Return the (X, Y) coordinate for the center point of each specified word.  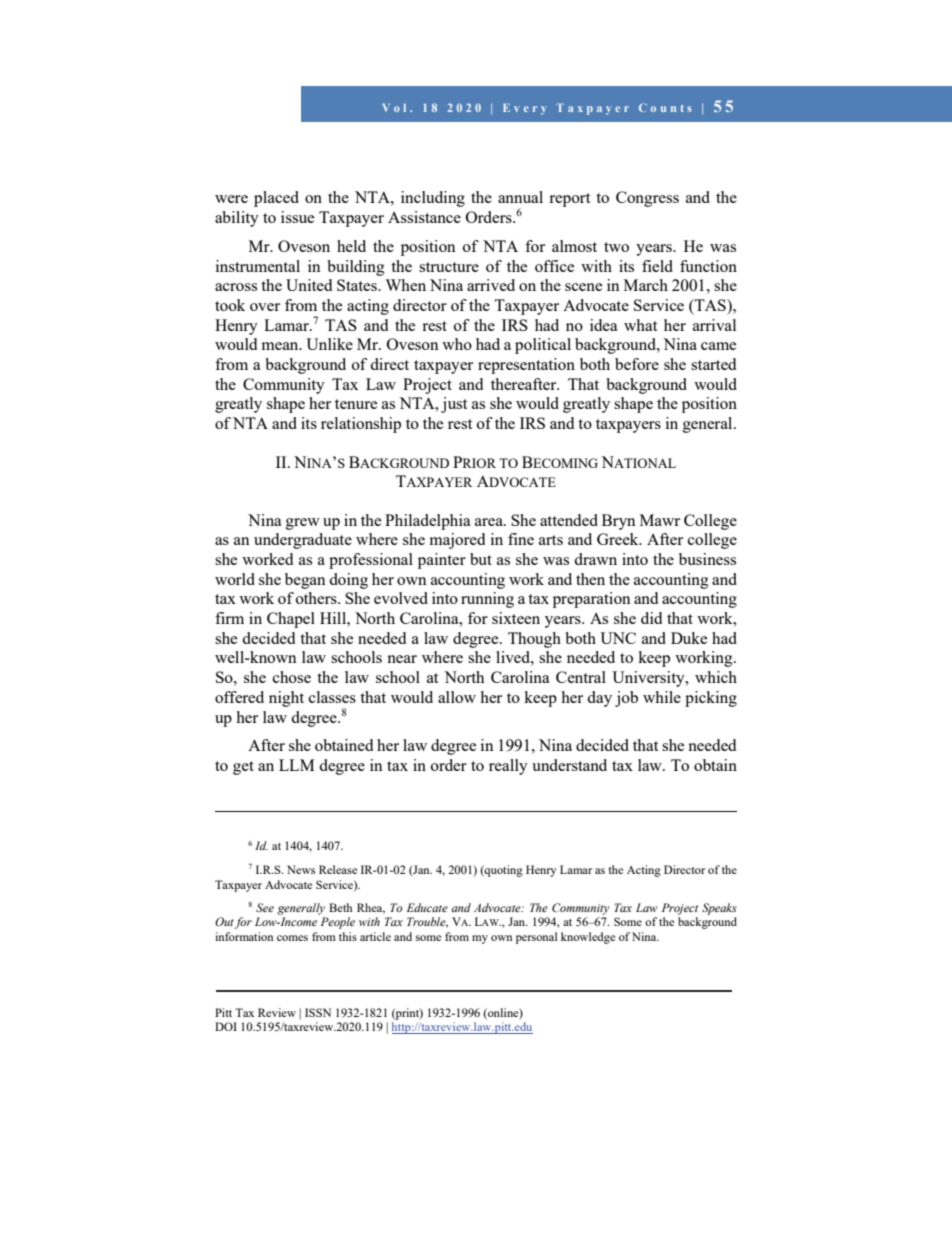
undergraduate (303, 541)
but (481, 559)
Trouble (427, 922)
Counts (665, 107)
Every (524, 109)
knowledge (588, 938)
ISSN (318, 1012)
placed (276, 199)
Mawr (660, 520)
